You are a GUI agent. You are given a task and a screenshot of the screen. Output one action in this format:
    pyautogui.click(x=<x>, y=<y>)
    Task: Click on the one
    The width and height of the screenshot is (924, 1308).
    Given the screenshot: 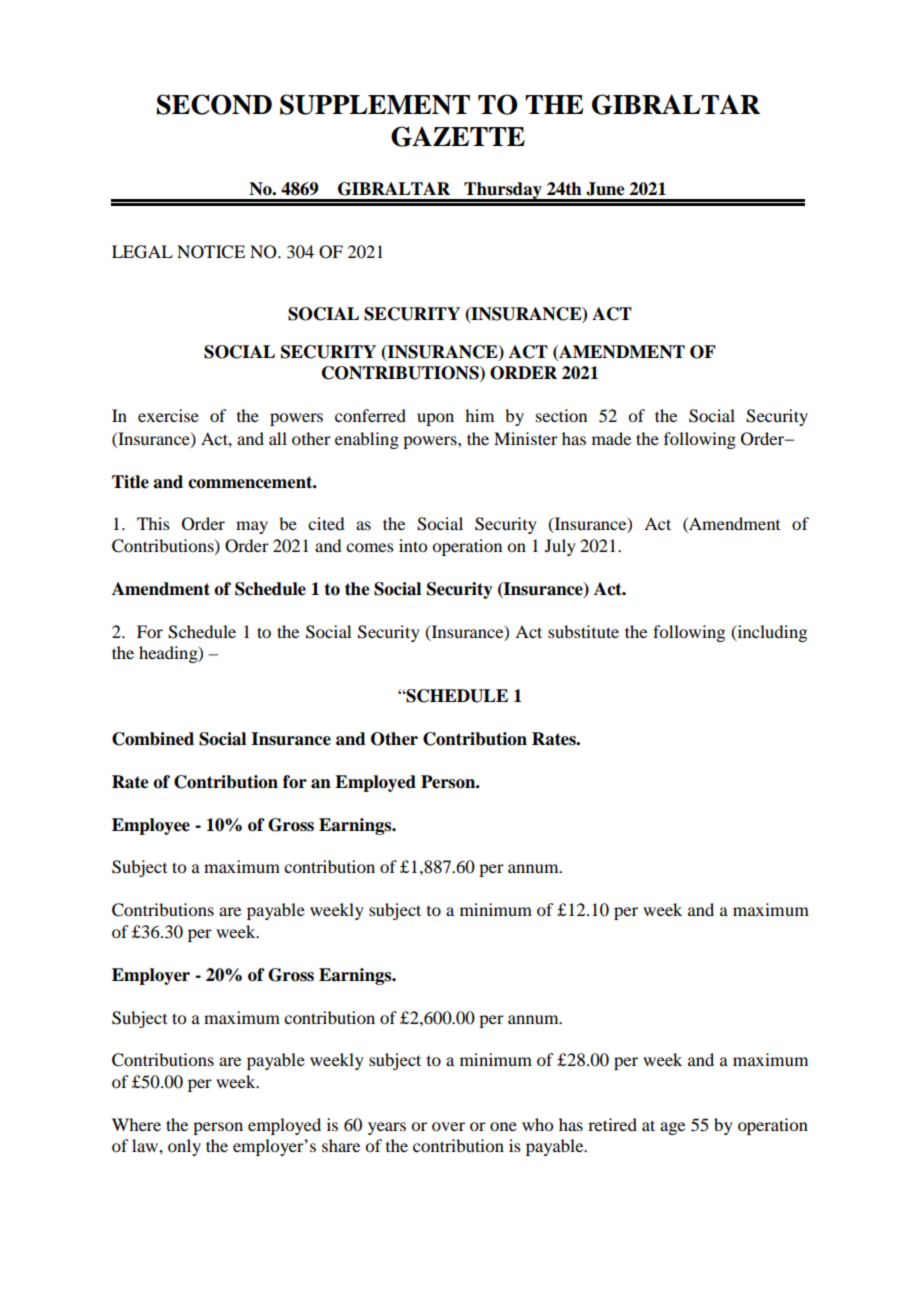 What is the action you would take?
    pyautogui.click(x=503, y=1126)
